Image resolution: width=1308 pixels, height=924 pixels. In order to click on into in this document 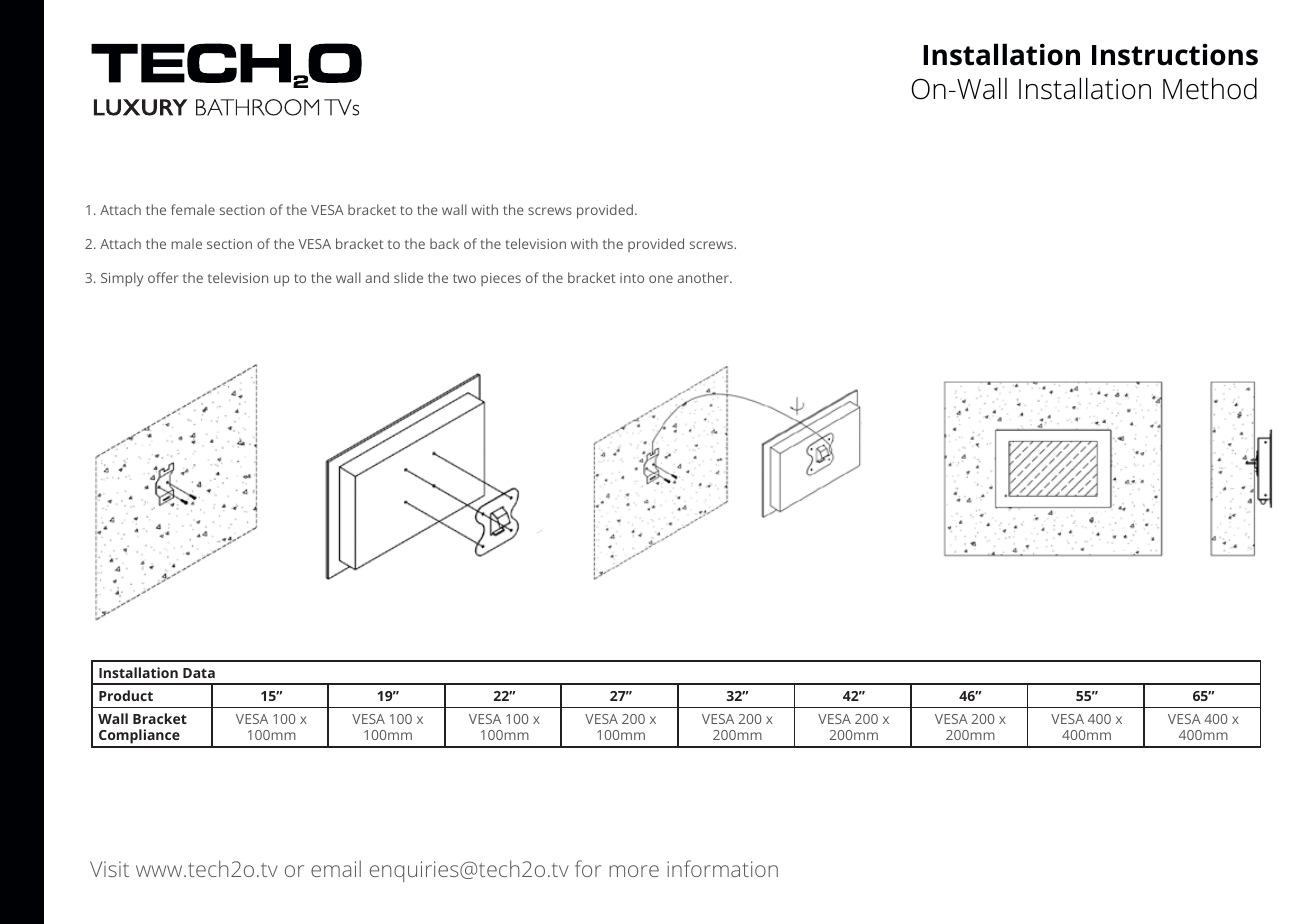, I will do `click(632, 278)`.
